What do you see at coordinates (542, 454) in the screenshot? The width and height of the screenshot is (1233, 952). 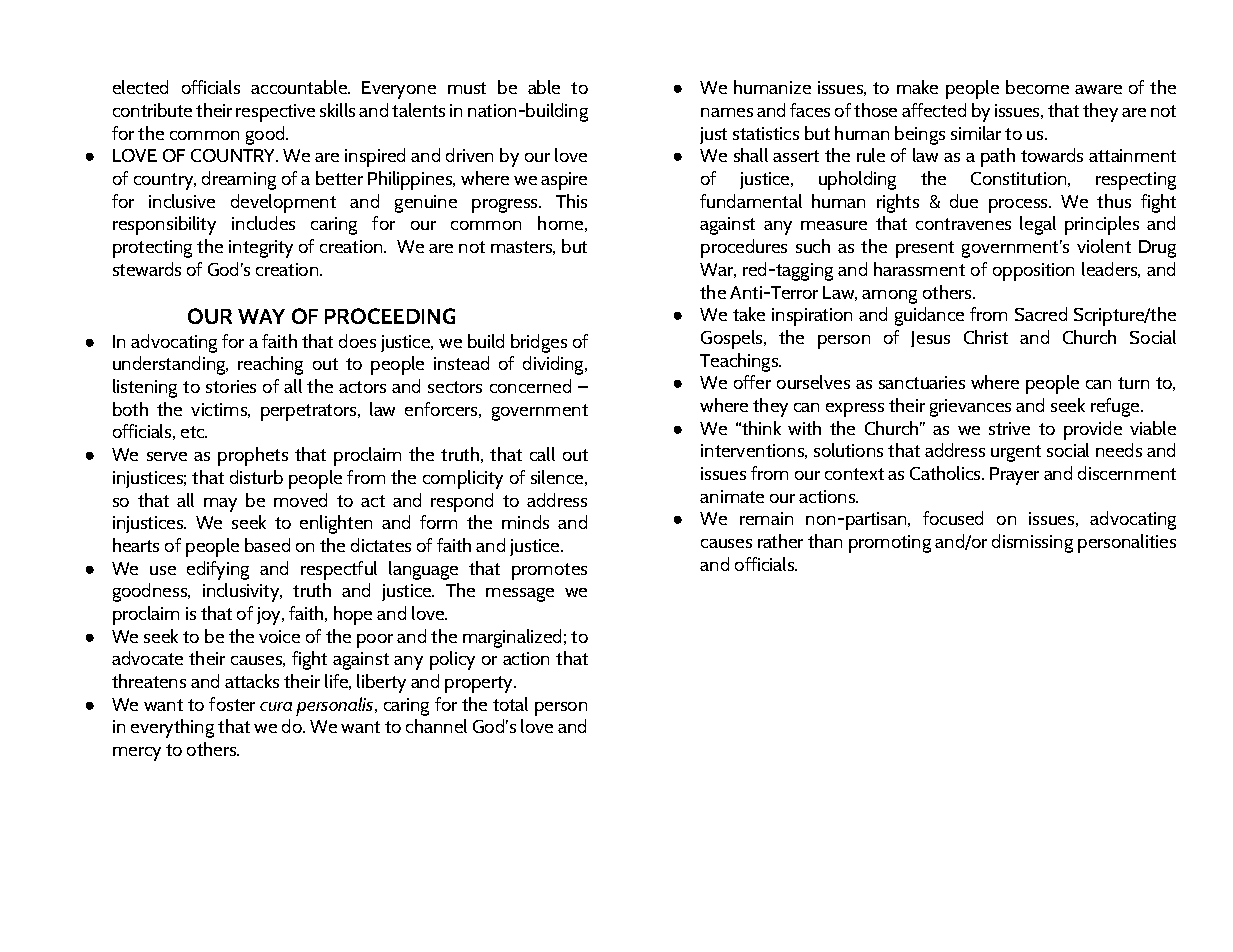 I see `call` at bounding box center [542, 454].
